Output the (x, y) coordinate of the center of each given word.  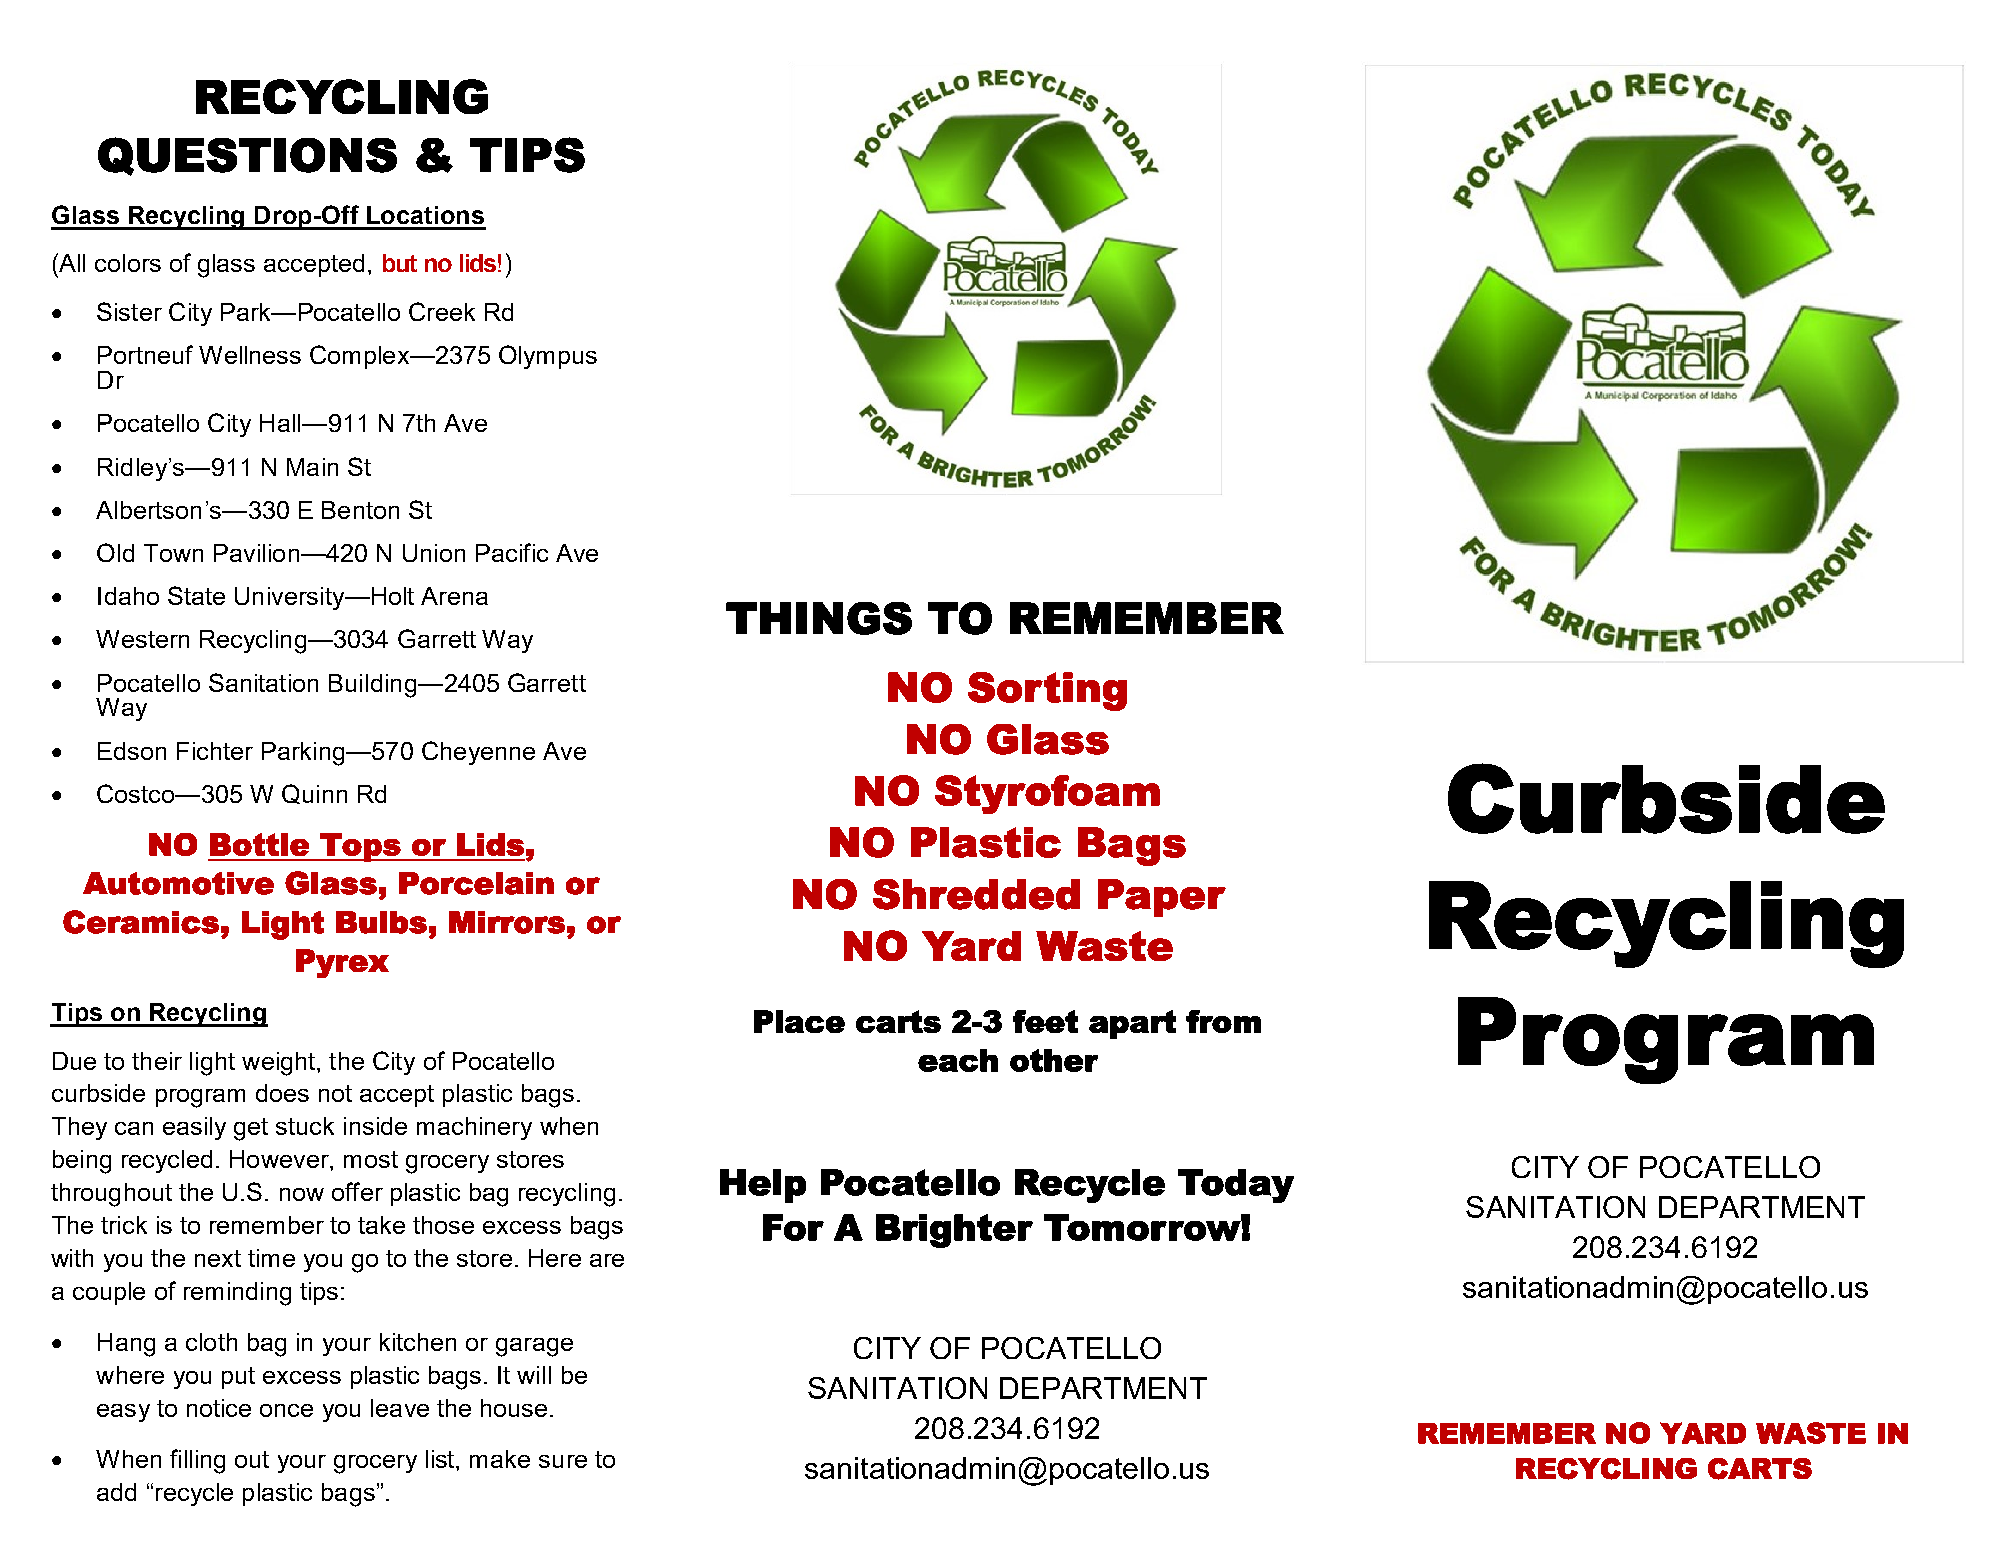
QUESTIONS (247, 156)
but (400, 263)
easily (194, 1128)
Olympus (548, 357)
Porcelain (476, 883)
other (1054, 1060)
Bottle (259, 844)
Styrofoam (1047, 794)
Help (763, 1186)
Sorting (1047, 691)
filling (197, 1461)
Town (173, 553)
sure (563, 1461)
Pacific (512, 552)
